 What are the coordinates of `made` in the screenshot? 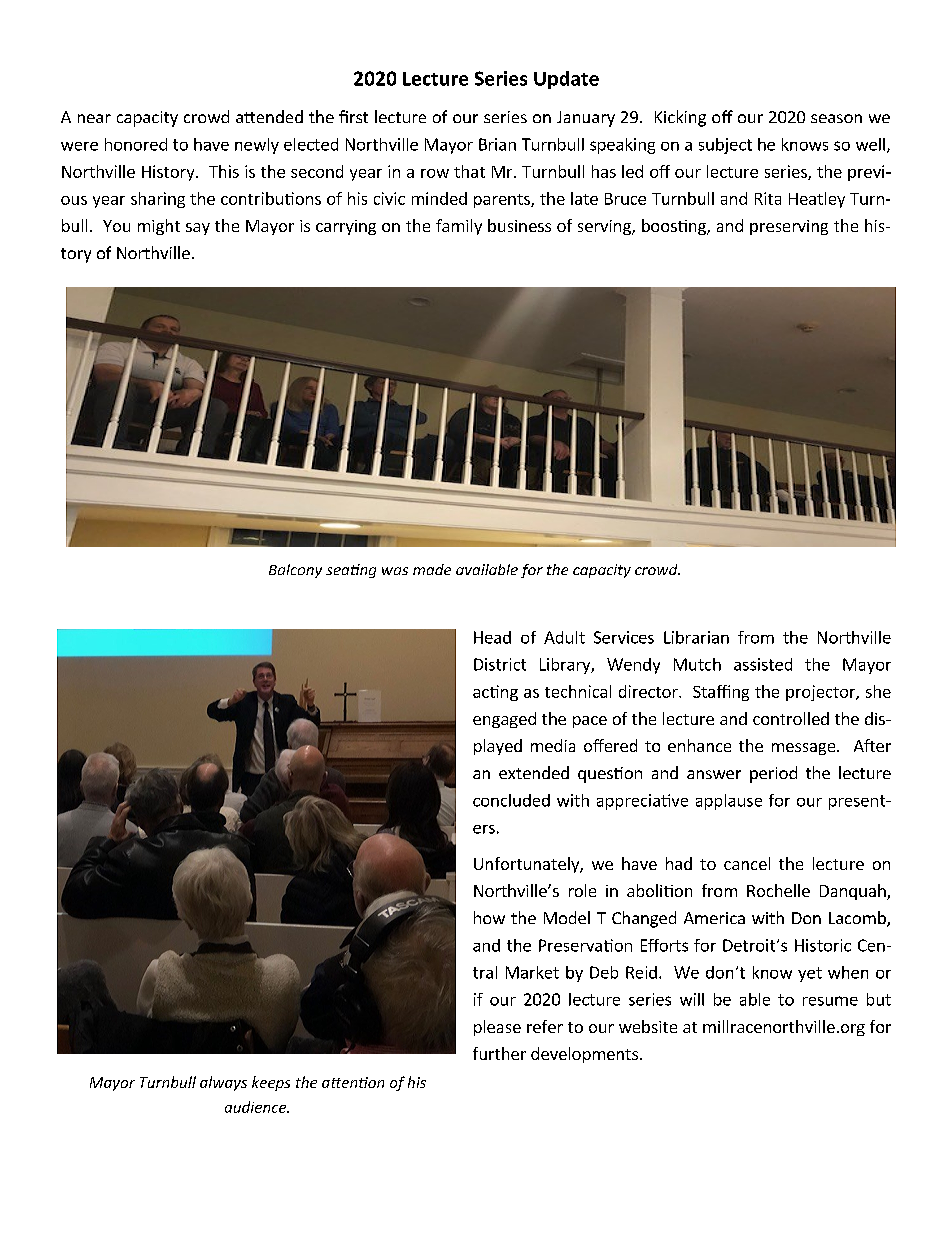 It's located at (432, 569).
